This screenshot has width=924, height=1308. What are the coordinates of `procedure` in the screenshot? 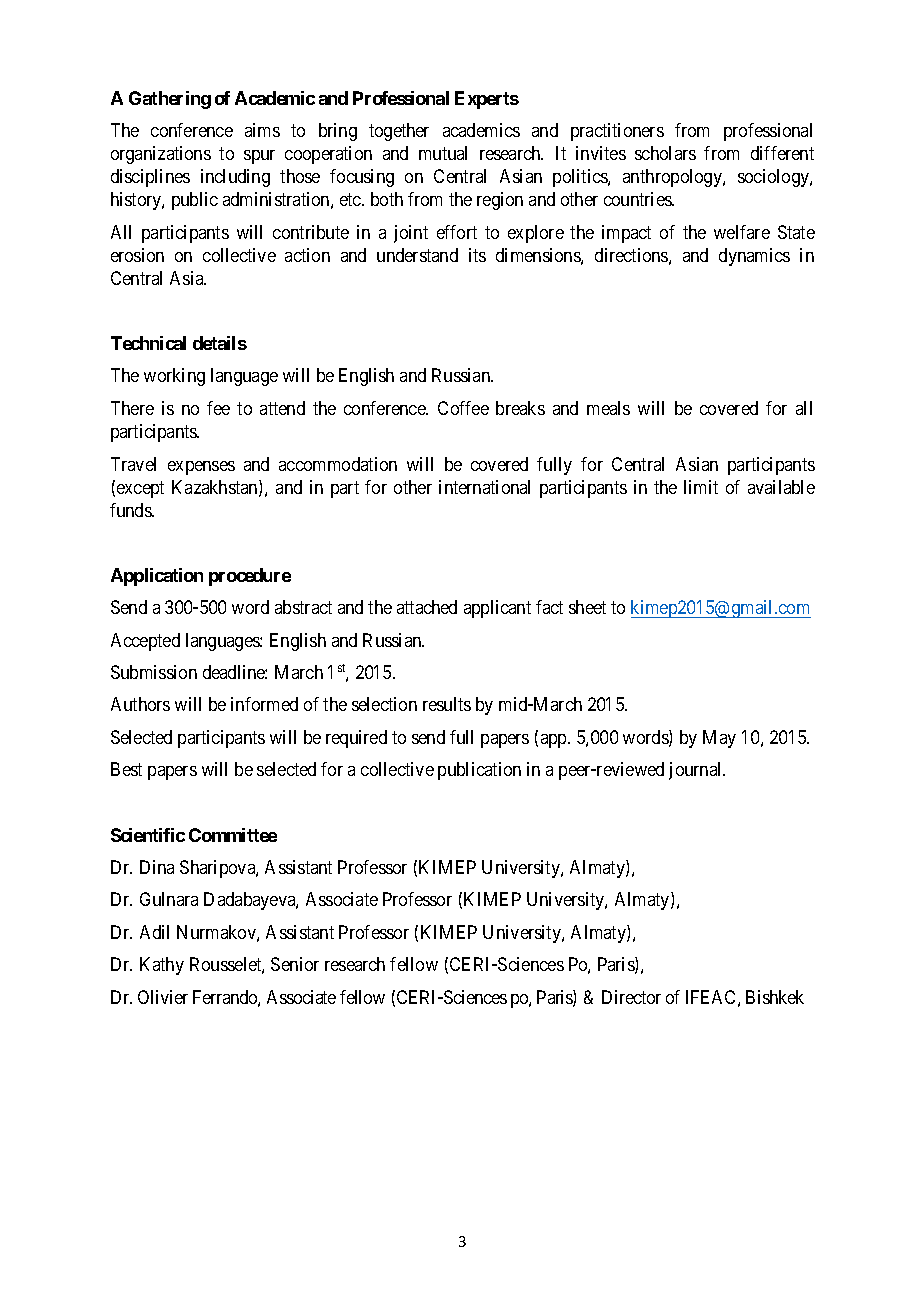 It's located at (250, 577).
